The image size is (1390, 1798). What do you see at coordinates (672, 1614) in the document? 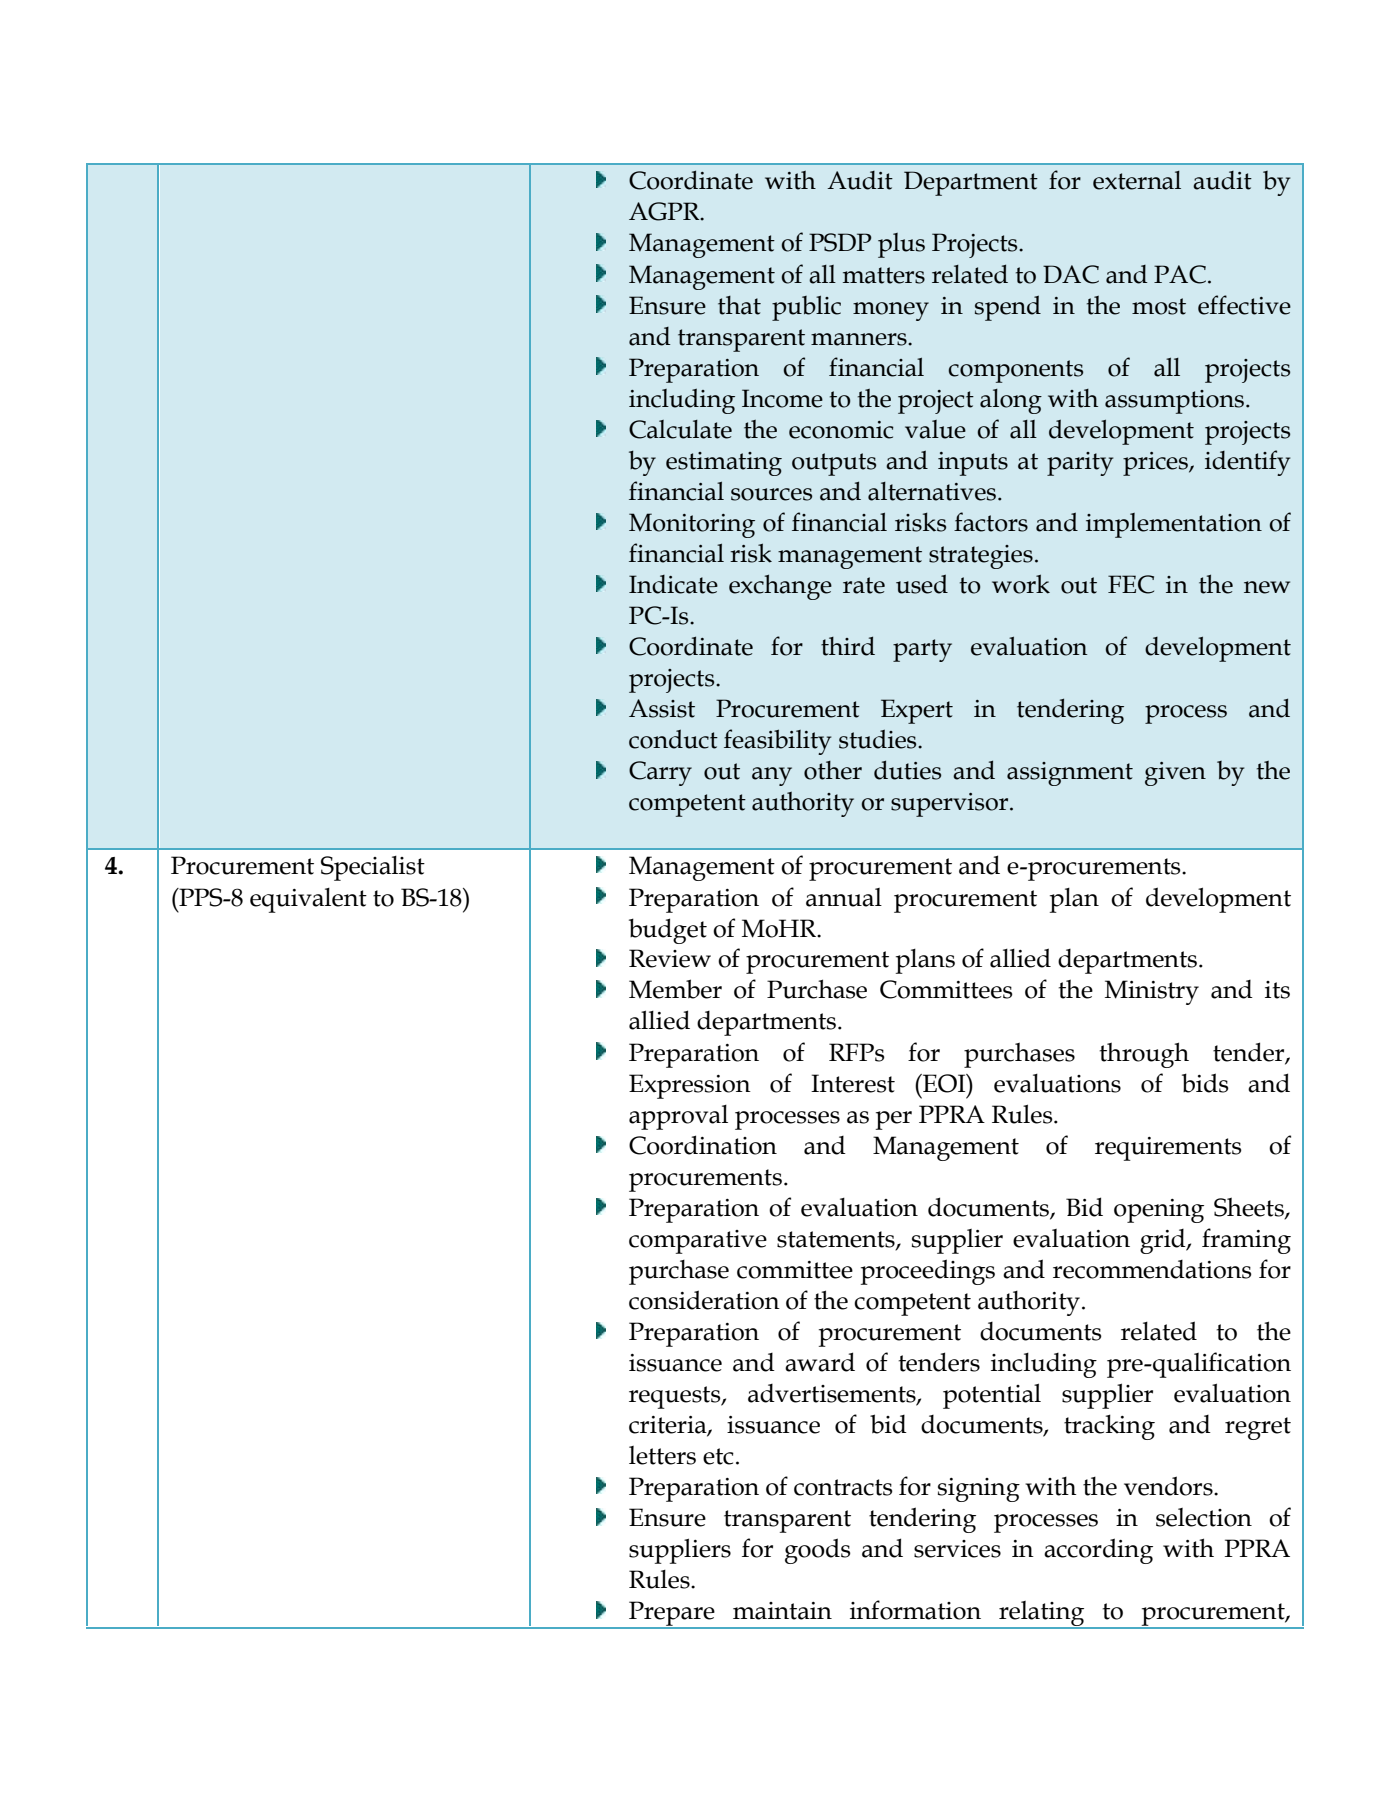
I see `Prepare` at bounding box center [672, 1614].
